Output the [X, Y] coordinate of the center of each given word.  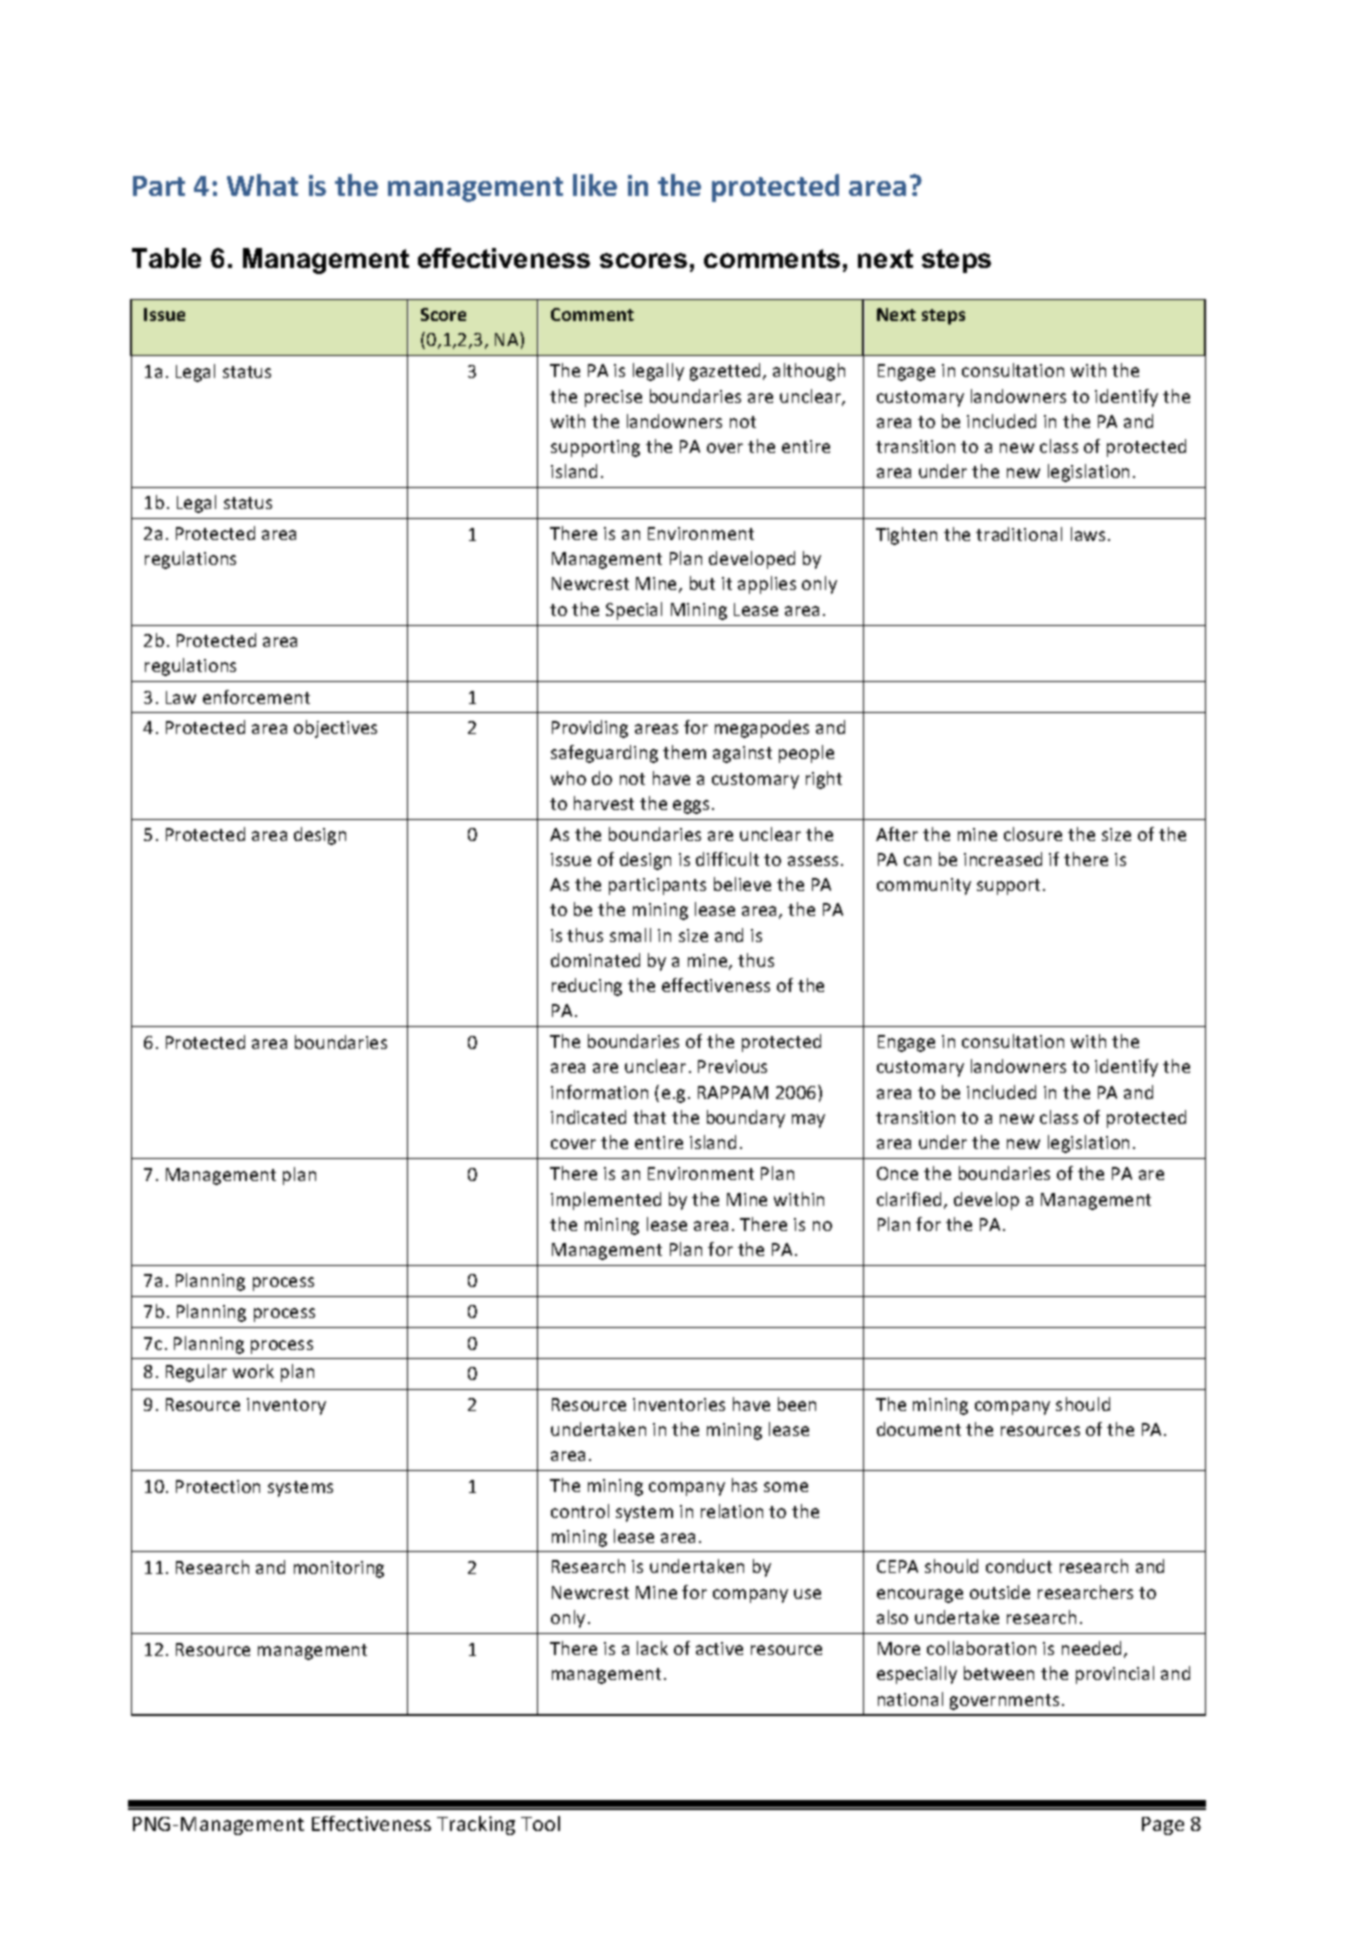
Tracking [476, 1825]
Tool [540, 1823]
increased [1003, 859]
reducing [587, 987]
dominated [595, 960]
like [595, 185]
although [809, 372]
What [262, 185]
